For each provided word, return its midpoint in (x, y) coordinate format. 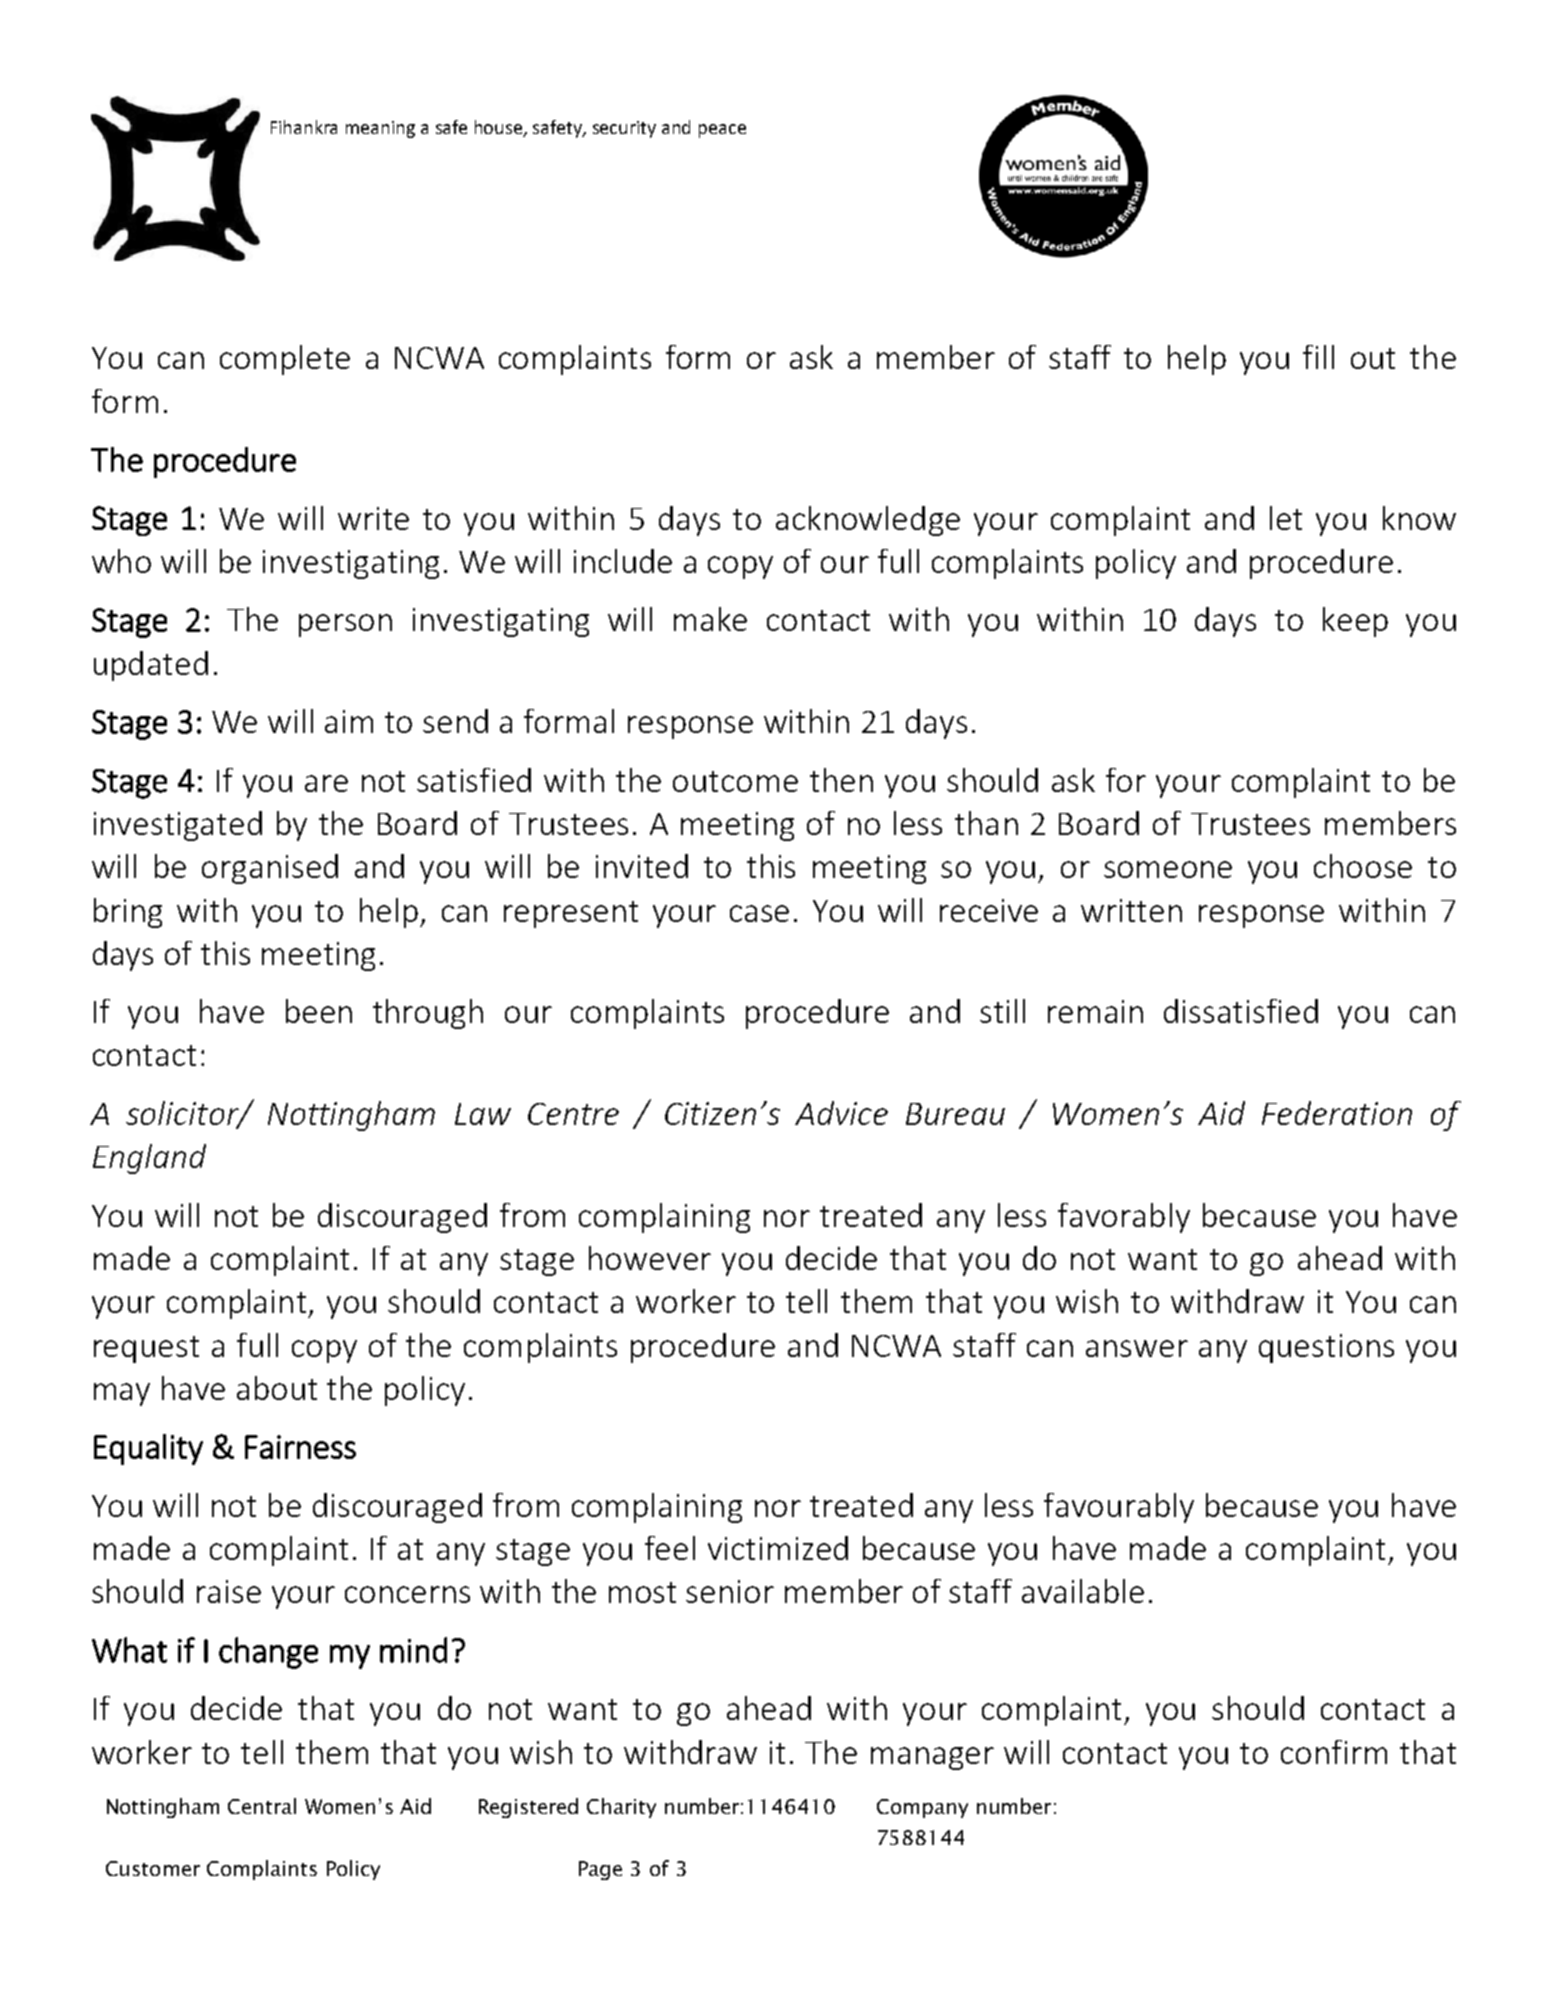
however (650, 1258)
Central (262, 1806)
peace (722, 131)
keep (1355, 622)
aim (349, 721)
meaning (380, 129)
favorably (1124, 1218)
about (277, 1388)
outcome (735, 781)
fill (1318, 357)
